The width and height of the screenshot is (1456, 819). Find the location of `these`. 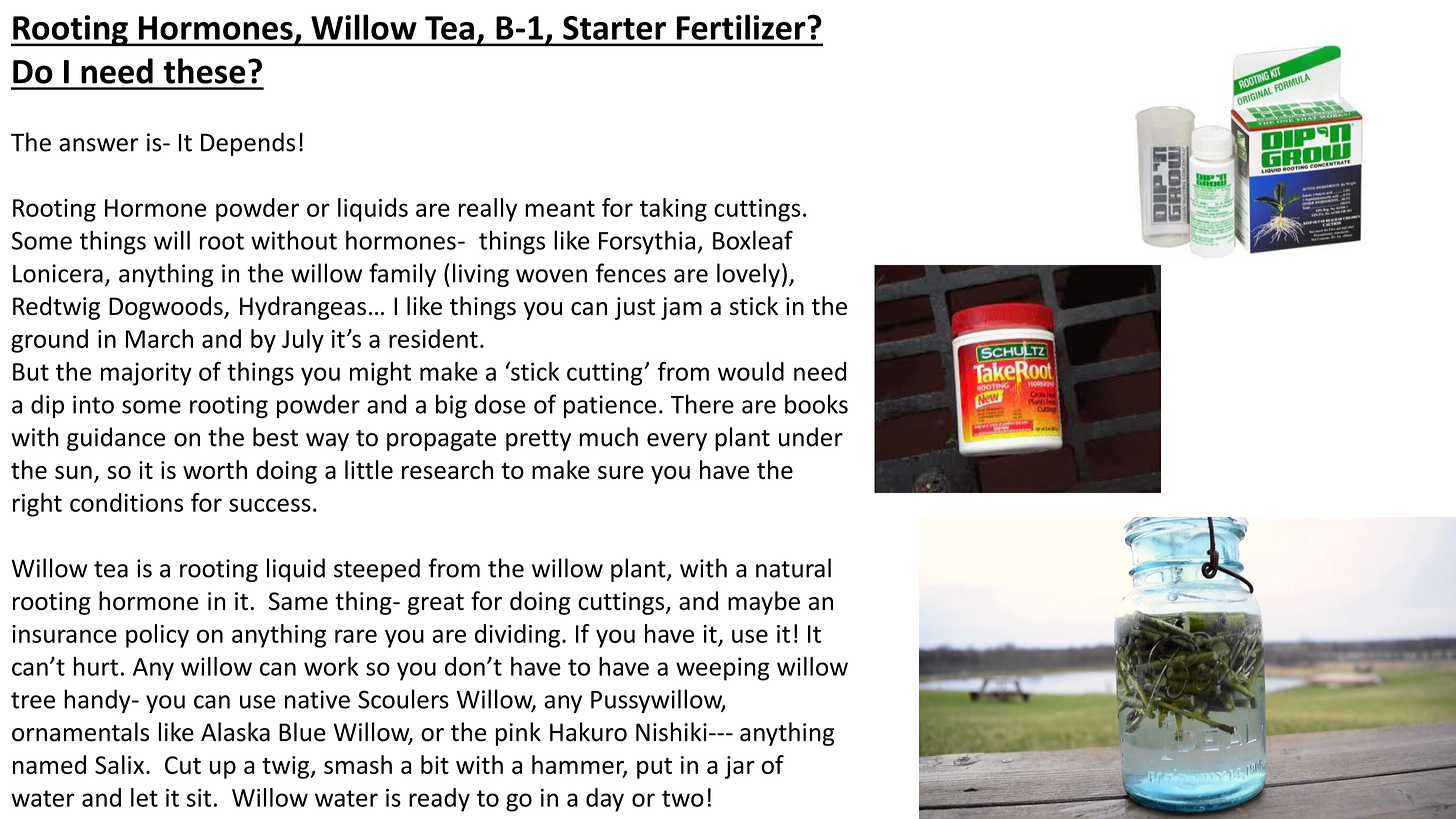

these is located at coordinates (204, 71).
